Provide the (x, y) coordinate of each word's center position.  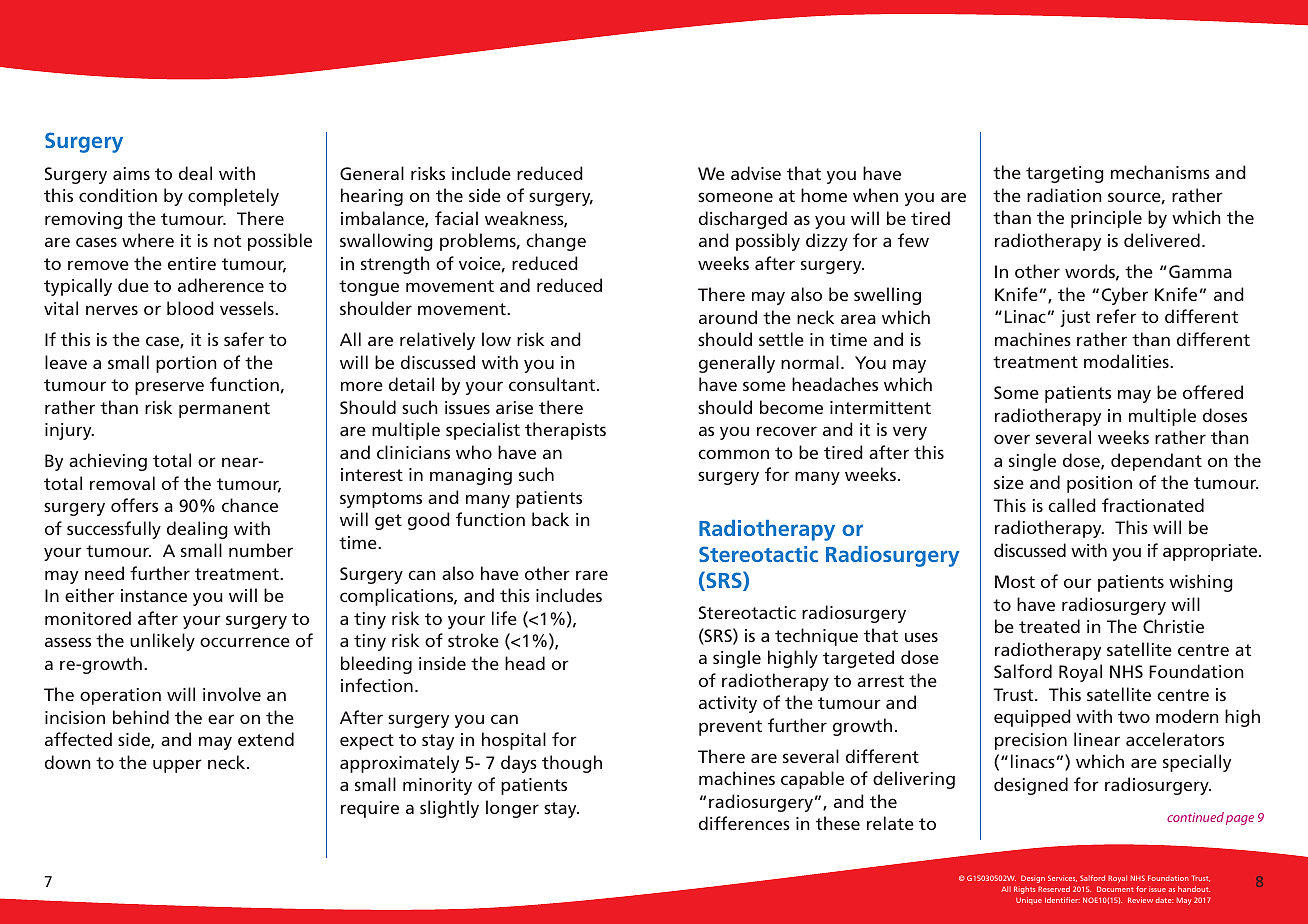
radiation (1064, 195)
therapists (565, 431)
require (370, 809)
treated (1049, 626)
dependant (1156, 462)
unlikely (162, 642)
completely (233, 197)
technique (816, 637)
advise (756, 173)
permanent (224, 410)
